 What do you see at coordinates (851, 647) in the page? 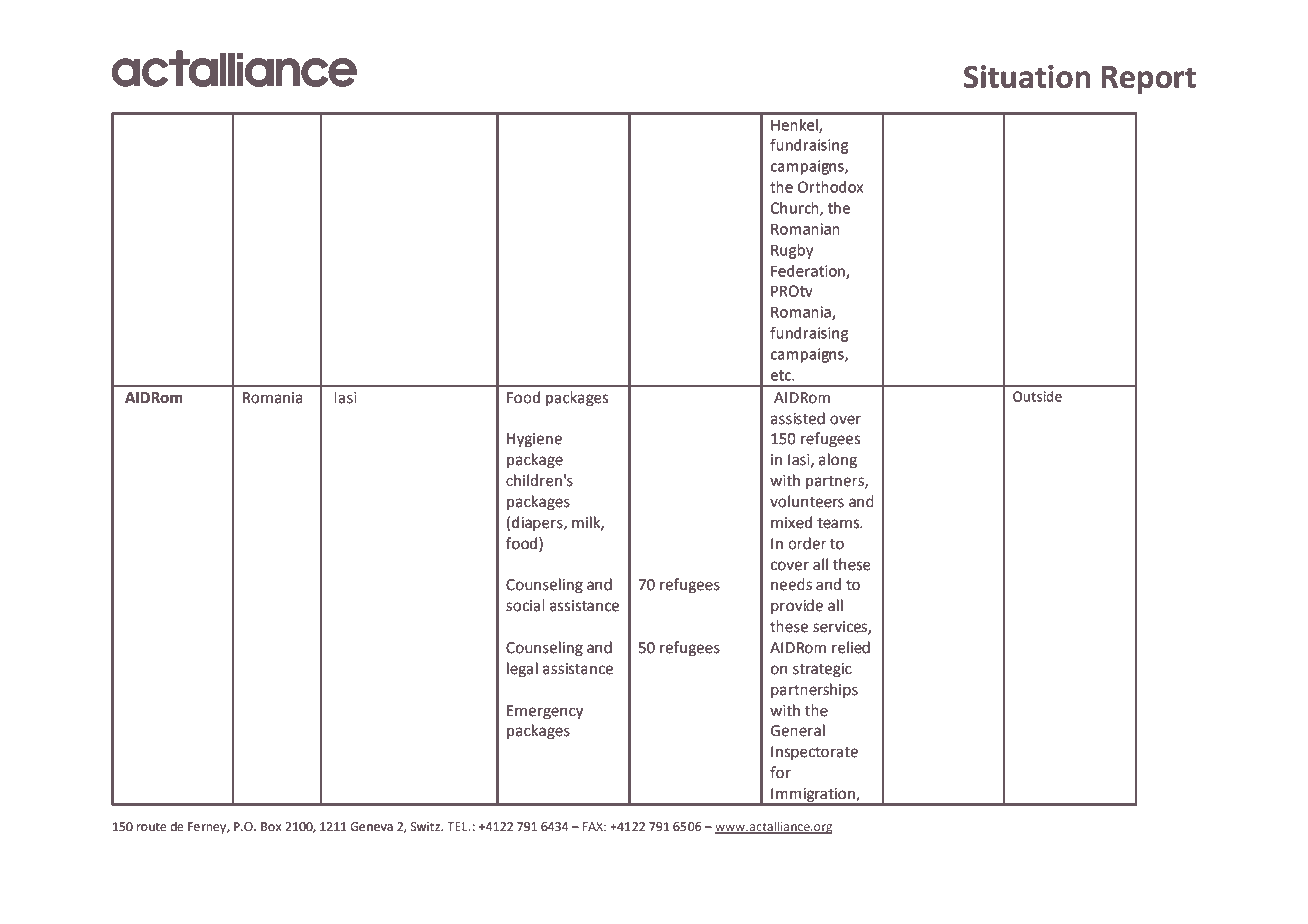
I see `relied` at bounding box center [851, 647].
